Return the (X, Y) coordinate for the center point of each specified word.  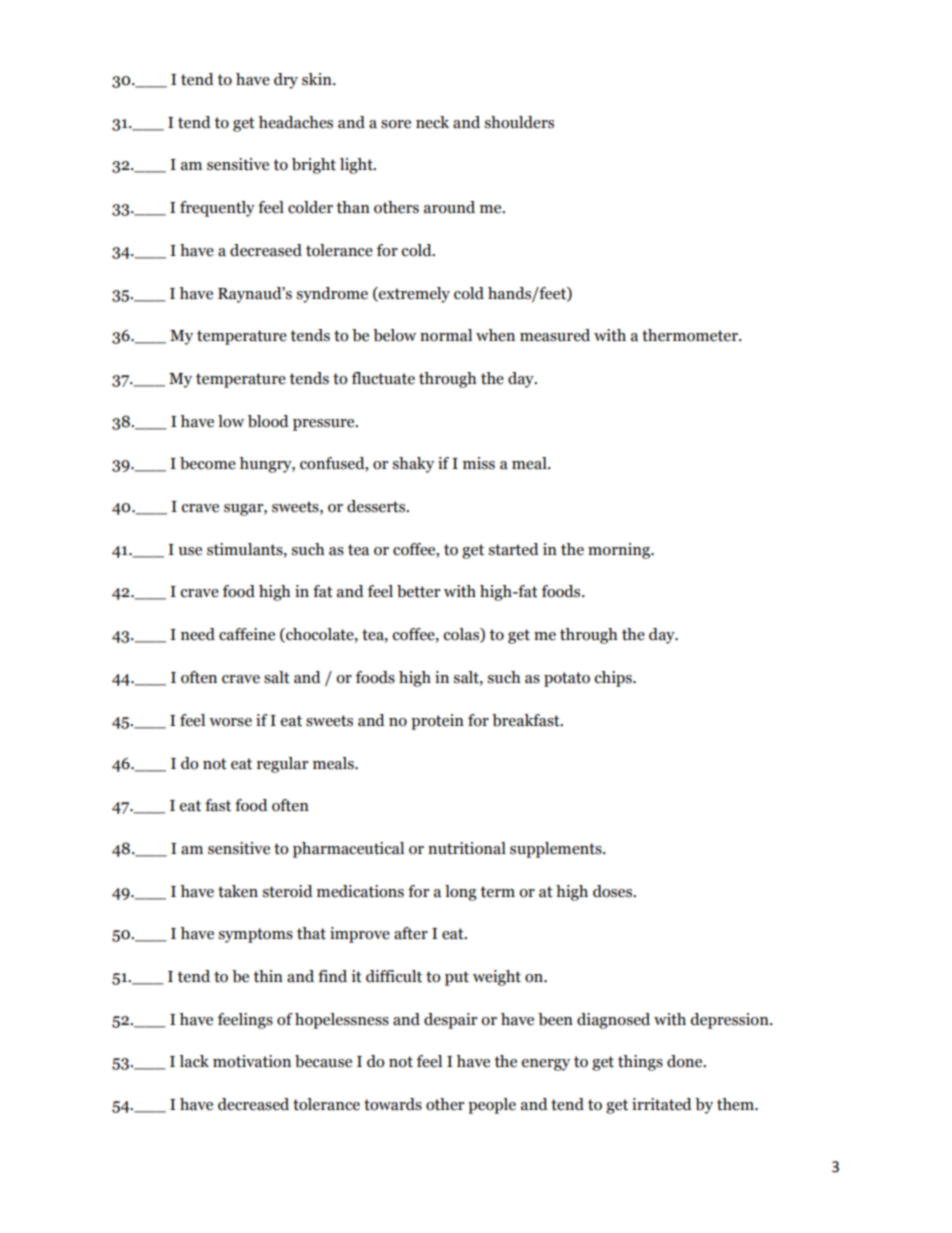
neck (432, 122)
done (686, 1061)
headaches (295, 122)
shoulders (519, 122)
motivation (252, 1061)
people (492, 1106)
